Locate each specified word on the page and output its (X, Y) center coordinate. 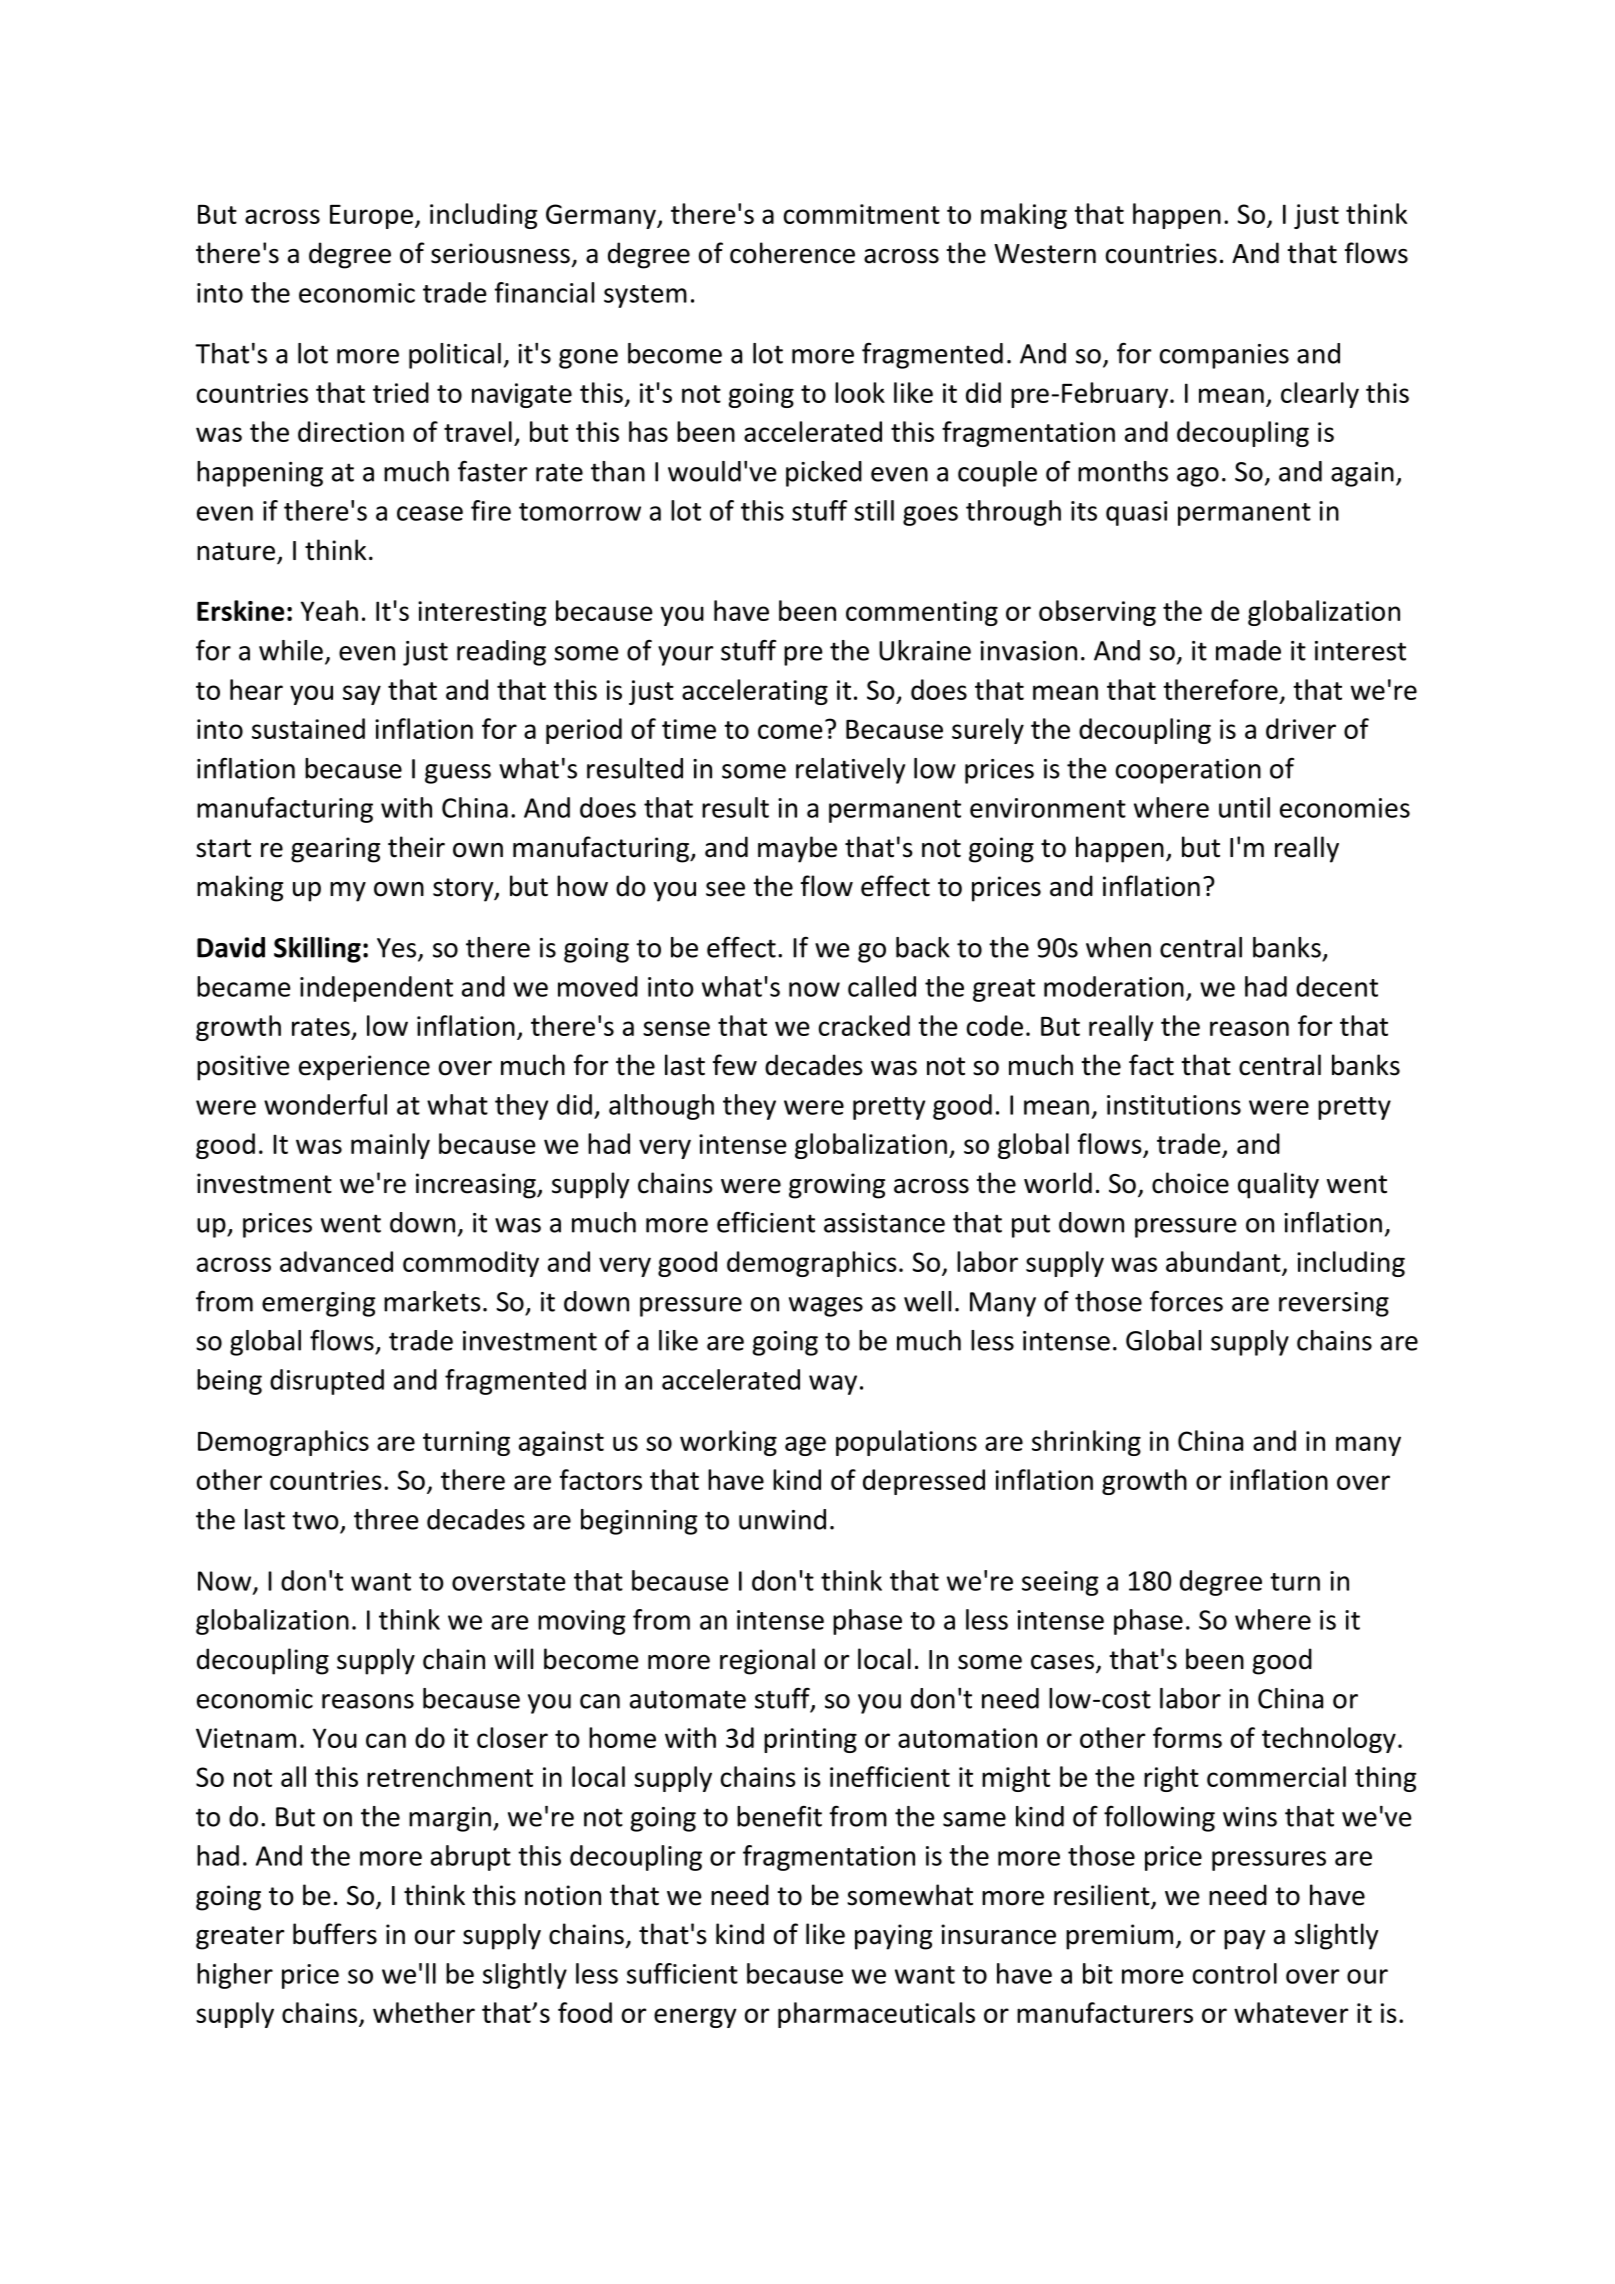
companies (1224, 356)
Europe (371, 217)
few (735, 1065)
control (1235, 1973)
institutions (1174, 1105)
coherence (792, 253)
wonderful (325, 1104)
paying (893, 1937)
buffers (335, 1934)
